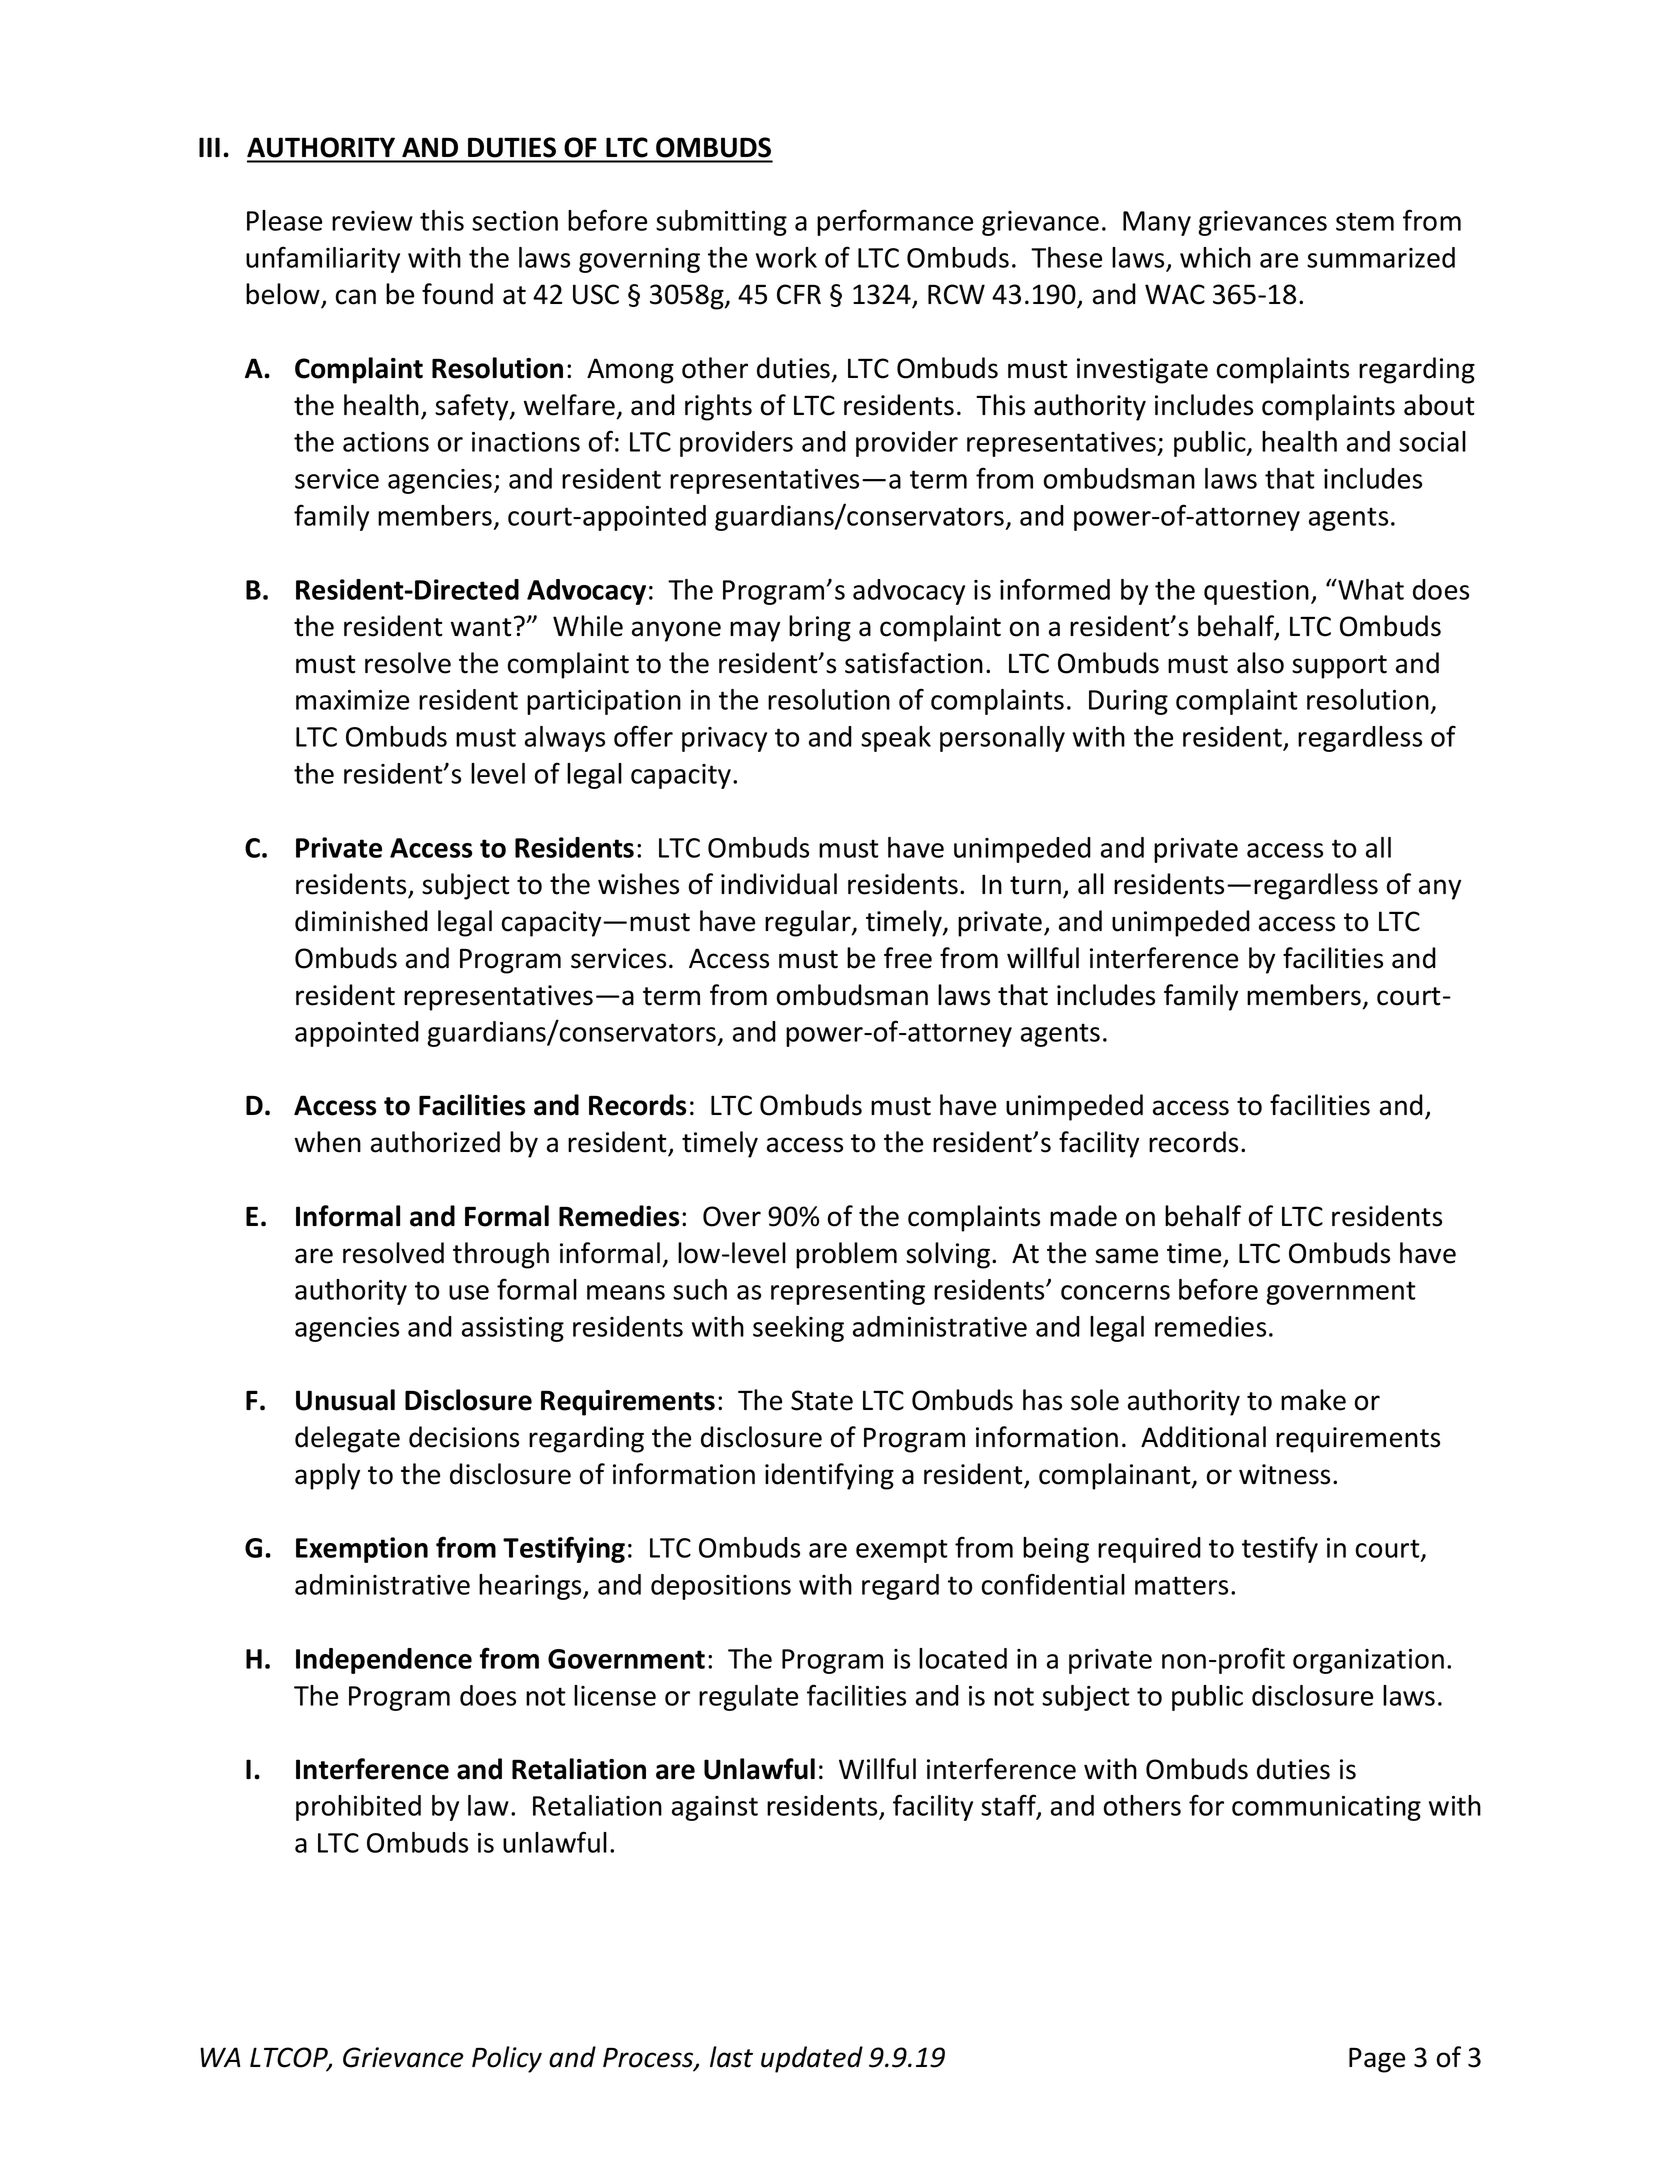 Image resolution: width=1680 pixels, height=2174 pixels. I want to click on maximize, so click(352, 700).
